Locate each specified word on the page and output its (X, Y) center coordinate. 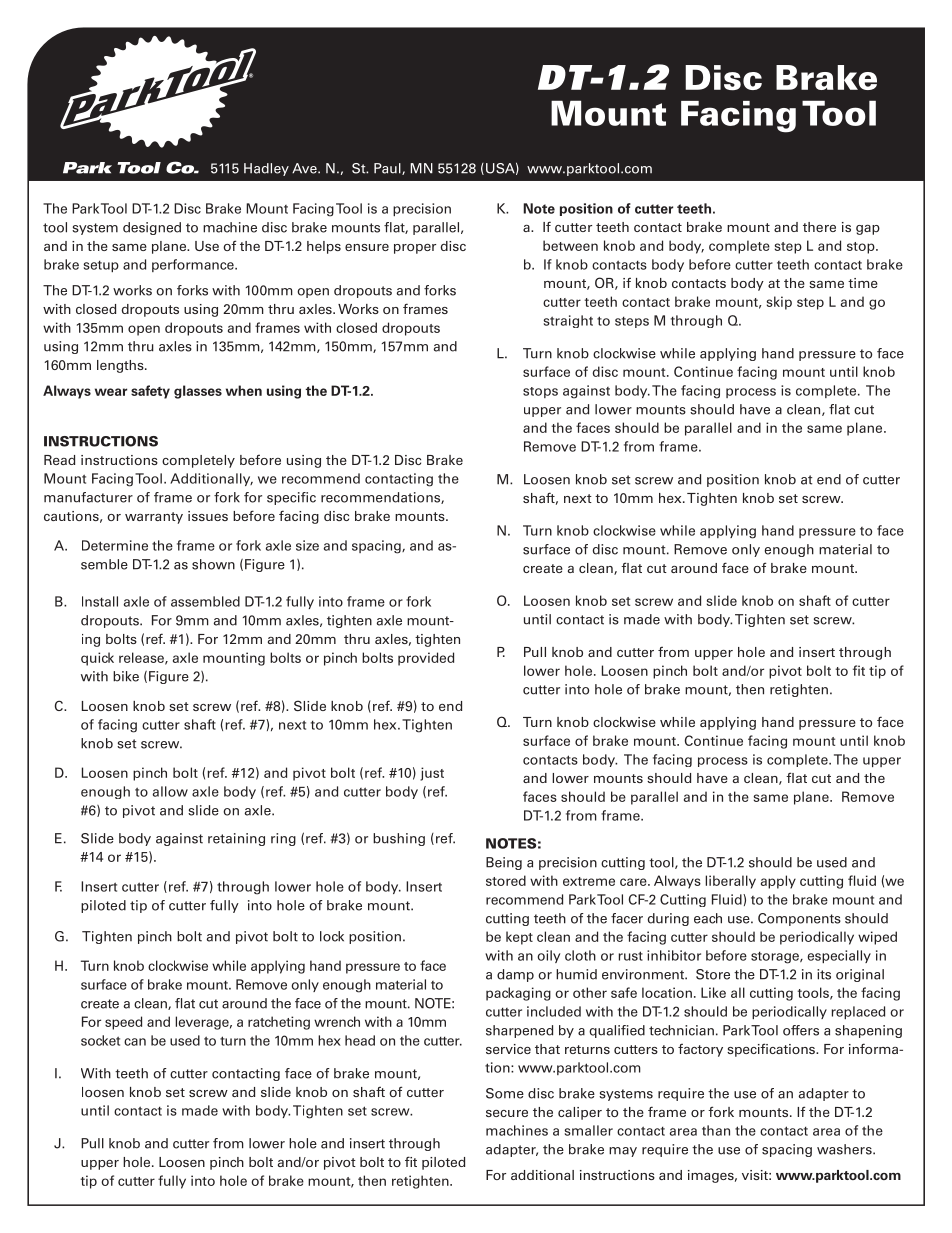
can (135, 1042)
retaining (236, 839)
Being (504, 863)
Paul (388, 169)
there (819, 227)
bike (126, 676)
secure (507, 1113)
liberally (730, 882)
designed (152, 228)
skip (779, 303)
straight (568, 321)
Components (799, 919)
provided (426, 659)
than (716, 1130)
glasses (198, 392)
